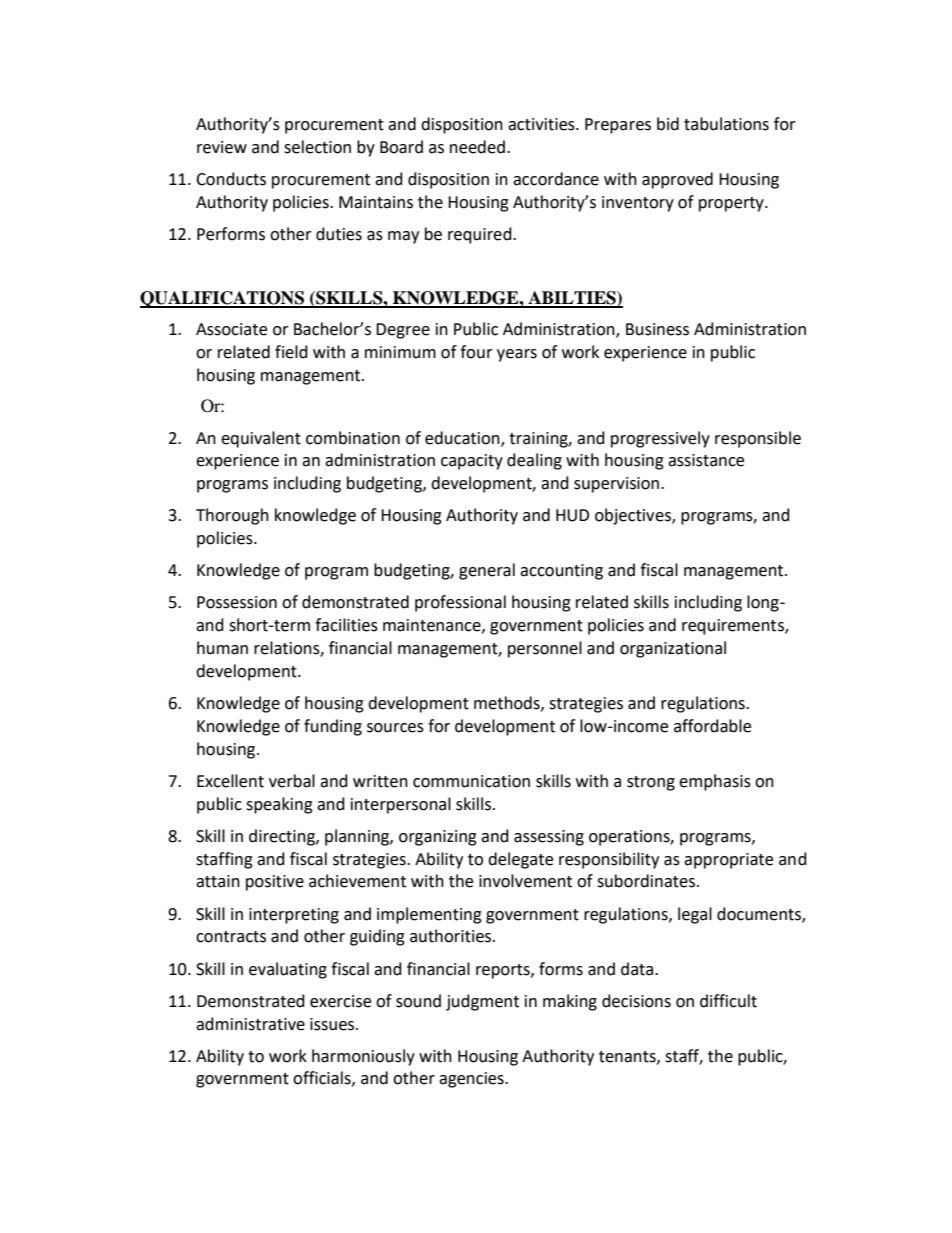 The width and height of the image is (952, 1233). Describe the element at coordinates (657, 329) in the image. I see `Business` at that location.
